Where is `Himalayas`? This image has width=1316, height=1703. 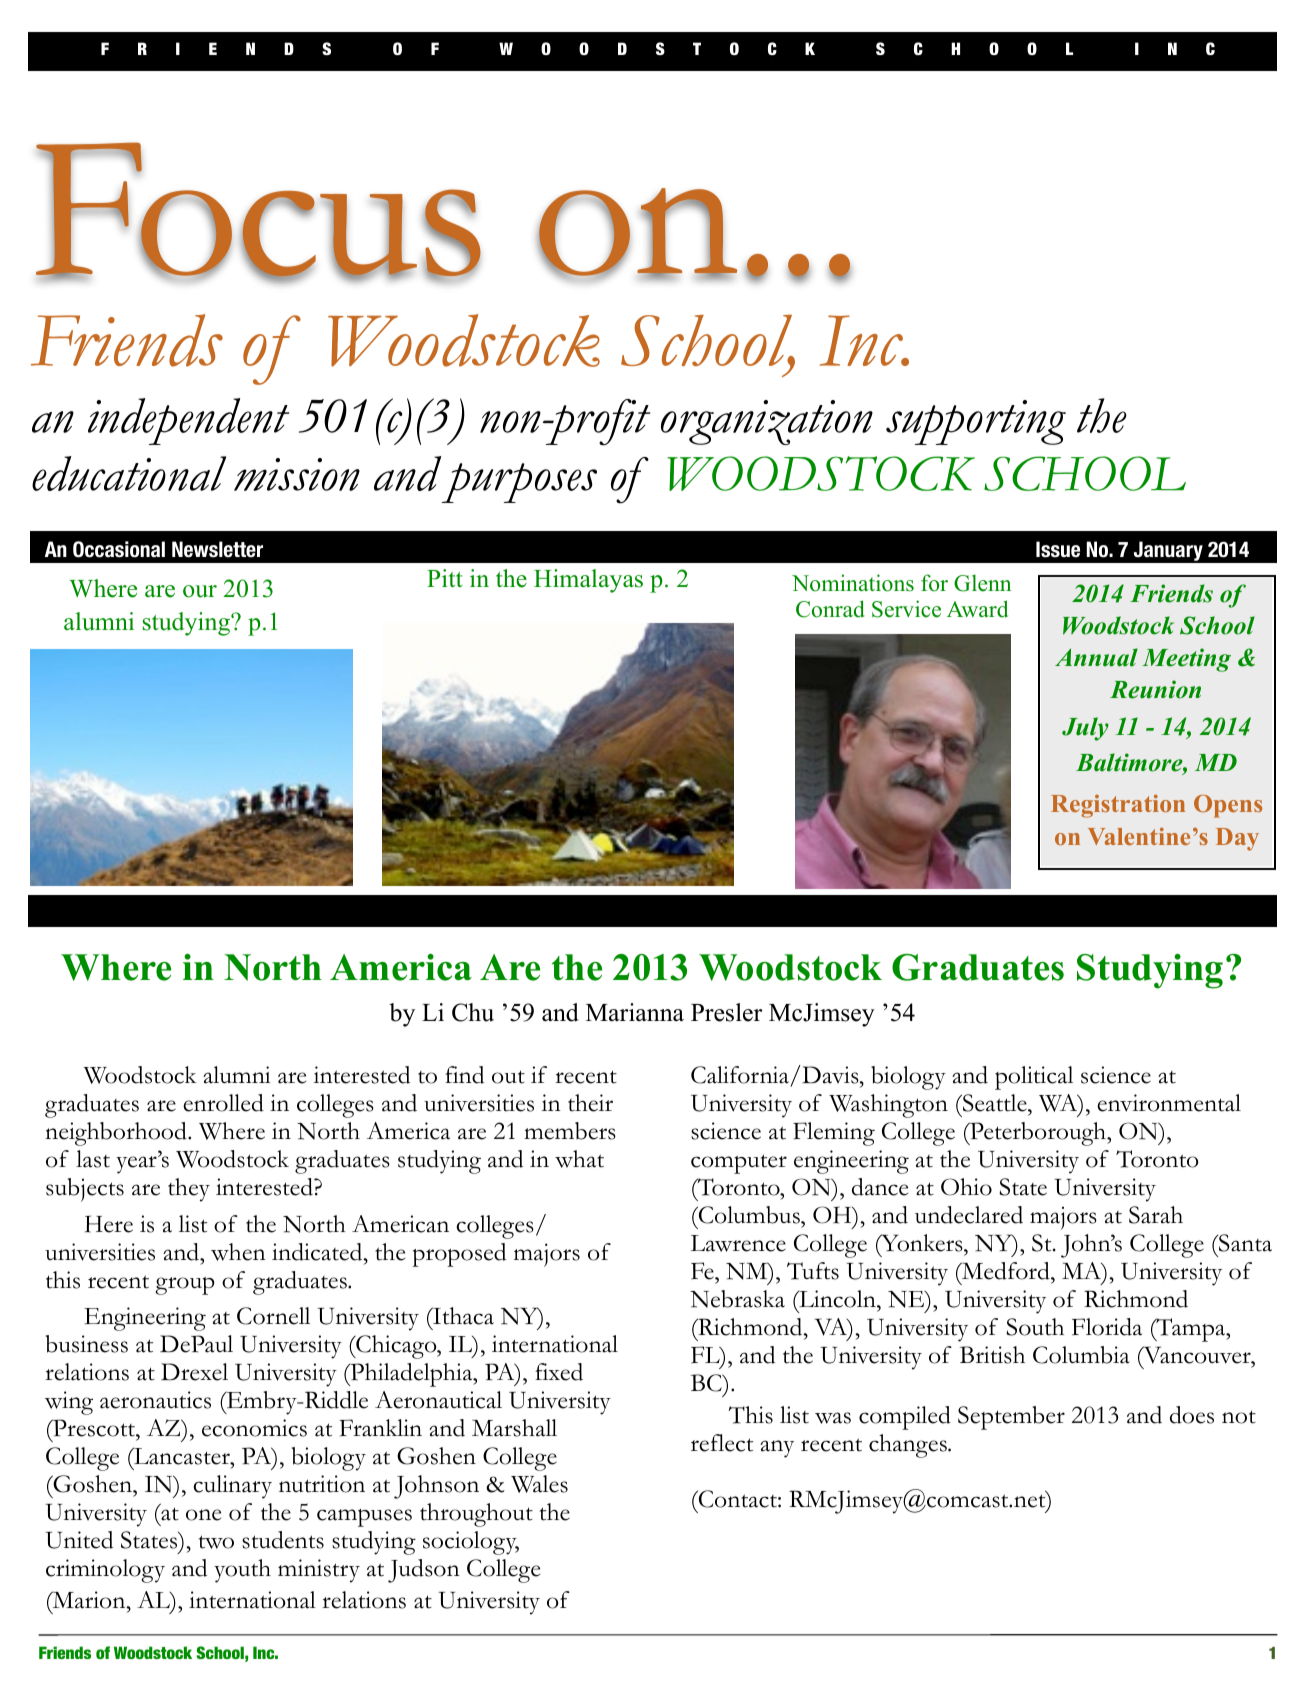
Himalayas is located at coordinates (588, 581).
